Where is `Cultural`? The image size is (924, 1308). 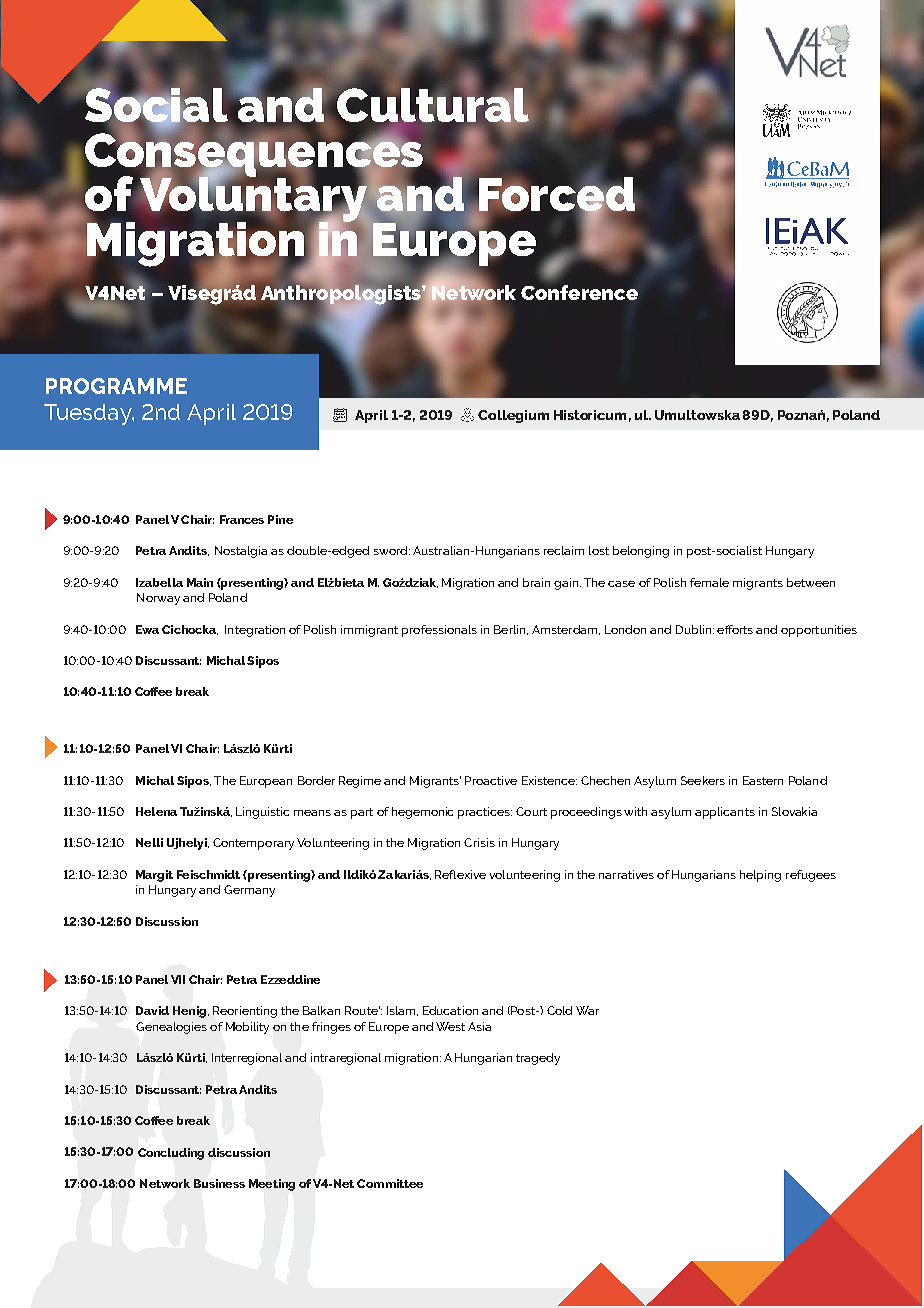
Cultural is located at coordinates (433, 104).
